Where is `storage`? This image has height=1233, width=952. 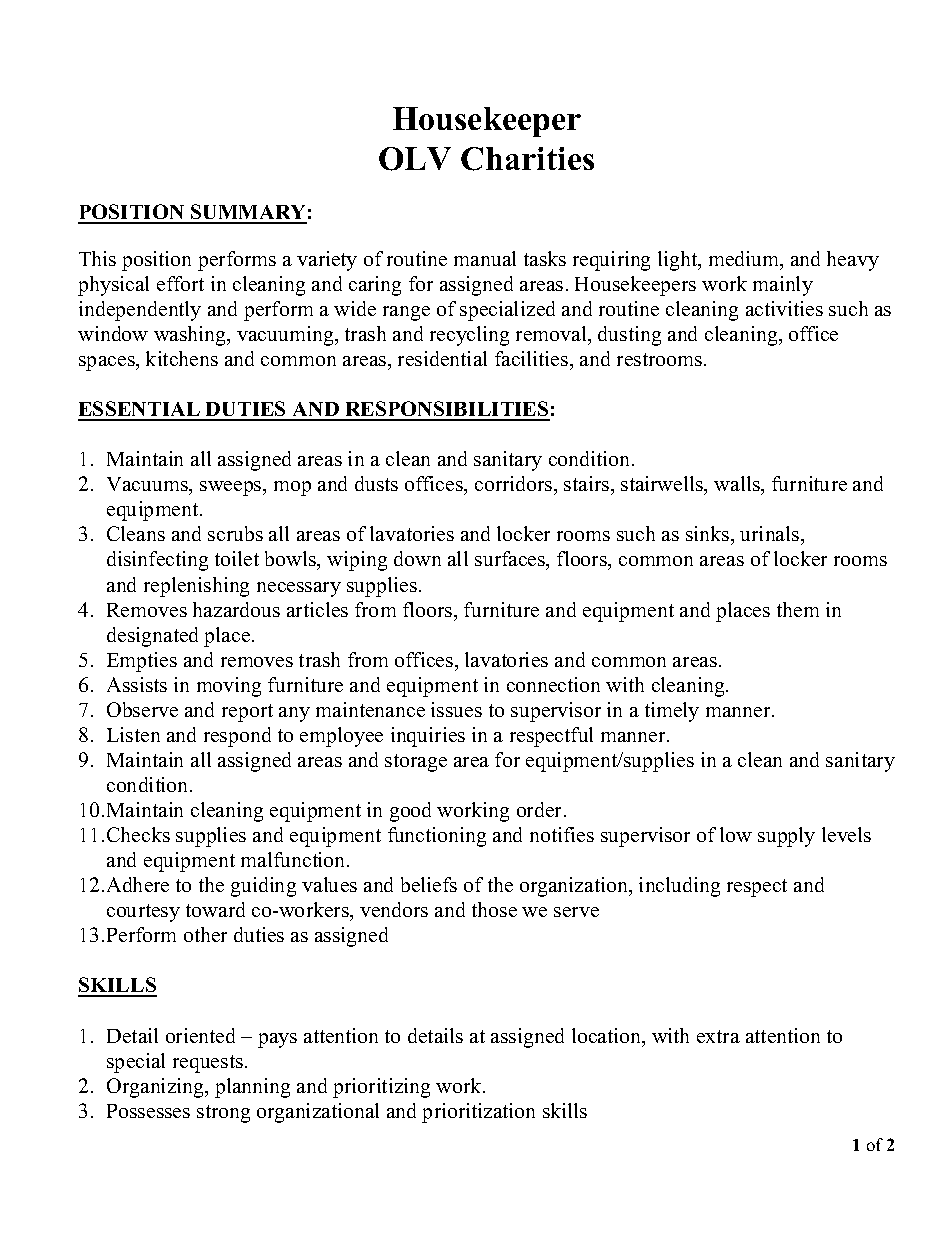
storage is located at coordinates (416, 763).
